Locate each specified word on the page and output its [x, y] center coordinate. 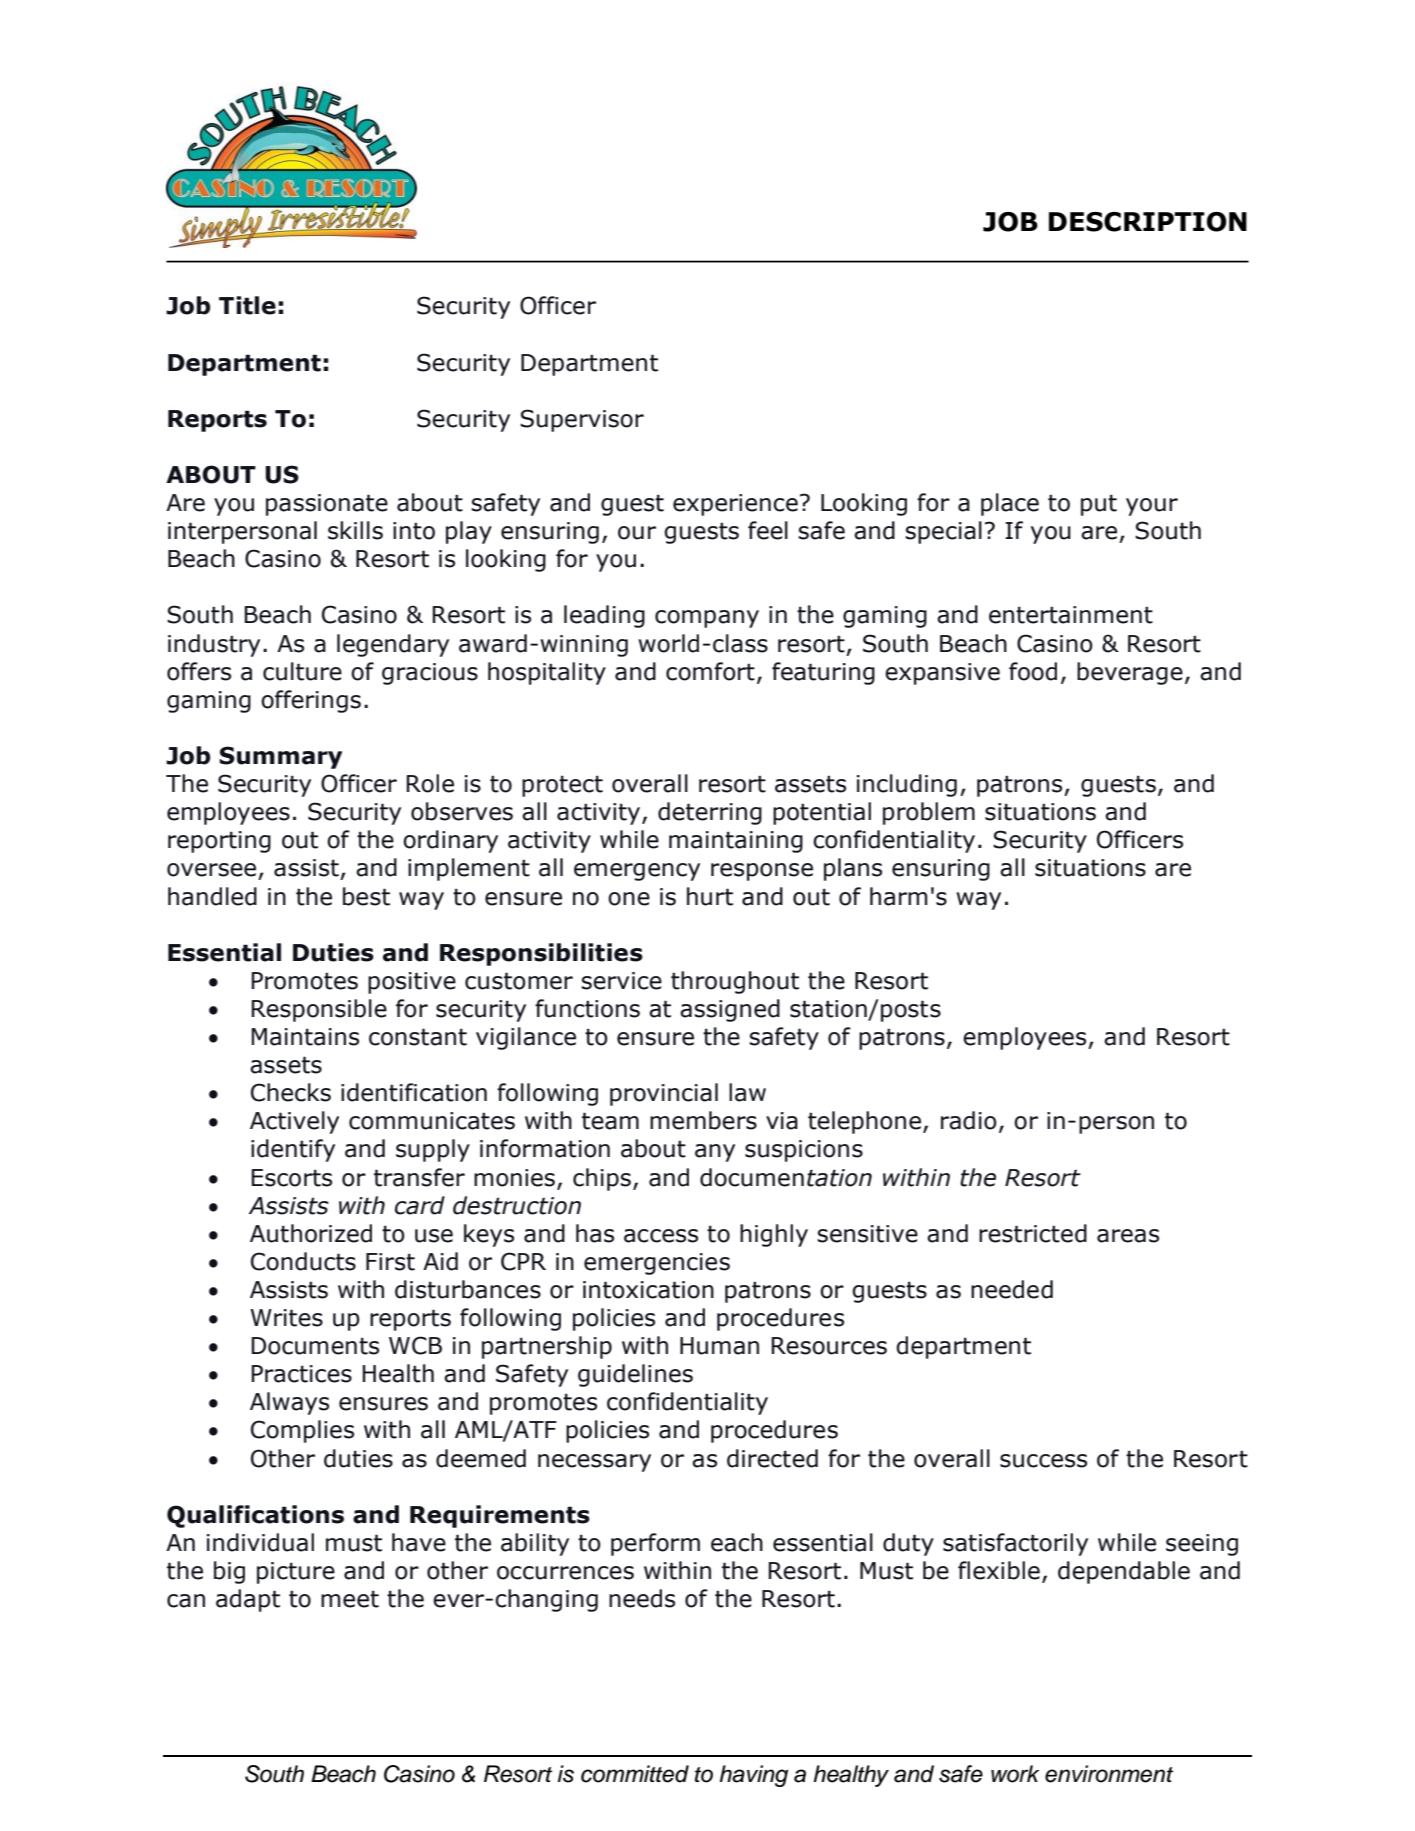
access [661, 1236]
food [1033, 671]
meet [350, 1599]
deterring [710, 813]
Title [247, 305]
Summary [280, 757]
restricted [1033, 1233]
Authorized [311, 1233]
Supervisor [582, 420]
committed [635, 1774]
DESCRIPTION [1148, 222]
